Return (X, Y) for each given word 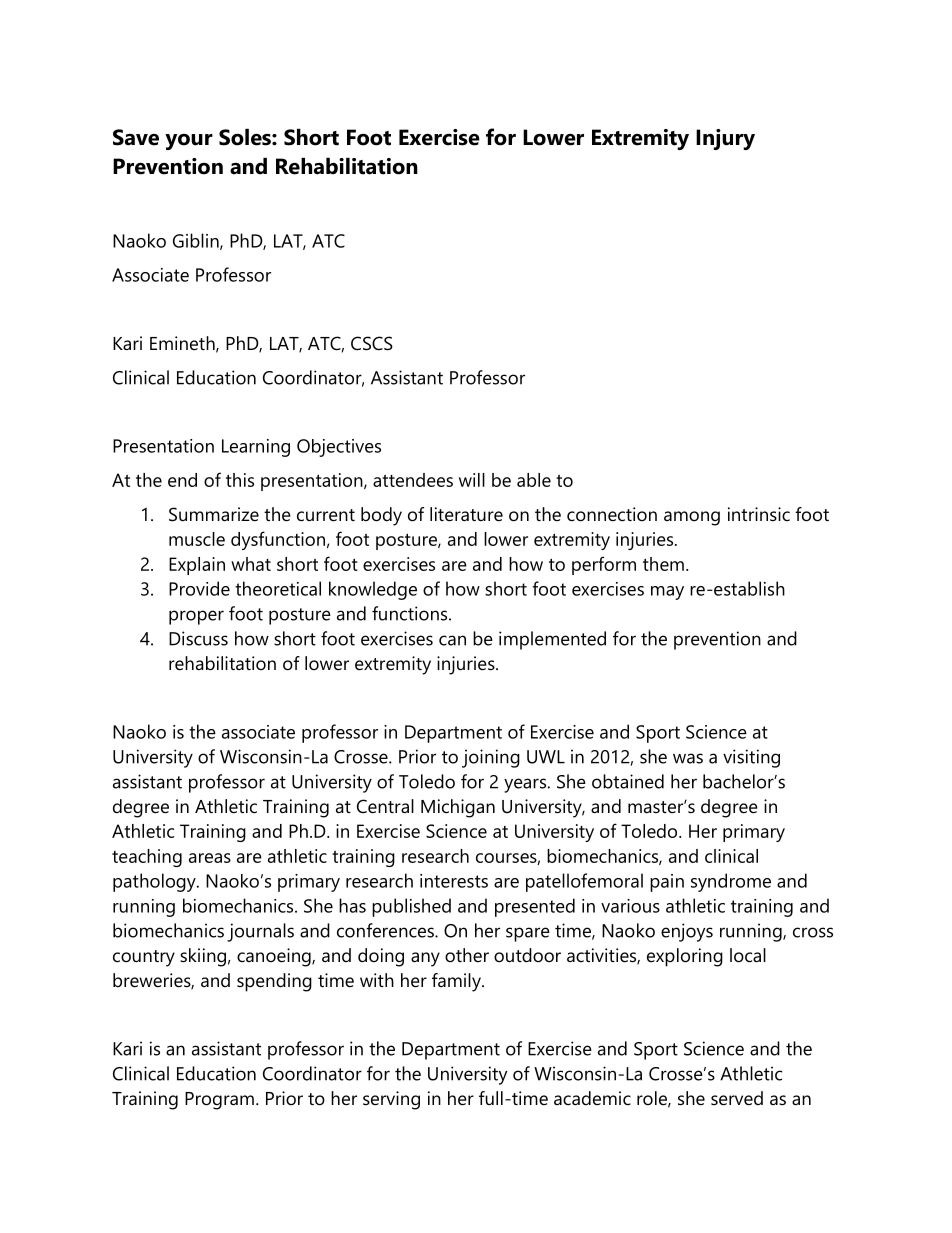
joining (491, 758)
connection (612, 514)
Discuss (198, 638)
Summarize (214, 514)
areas (210, 858)
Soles (246, 137)
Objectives (339, 448)
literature (466, 514)
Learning (256, 448)
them (663, 564)
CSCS (372, 343)
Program (219, 1101)
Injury (725, 139)
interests (454, 881)
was (688, 758)
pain (667, 883)
